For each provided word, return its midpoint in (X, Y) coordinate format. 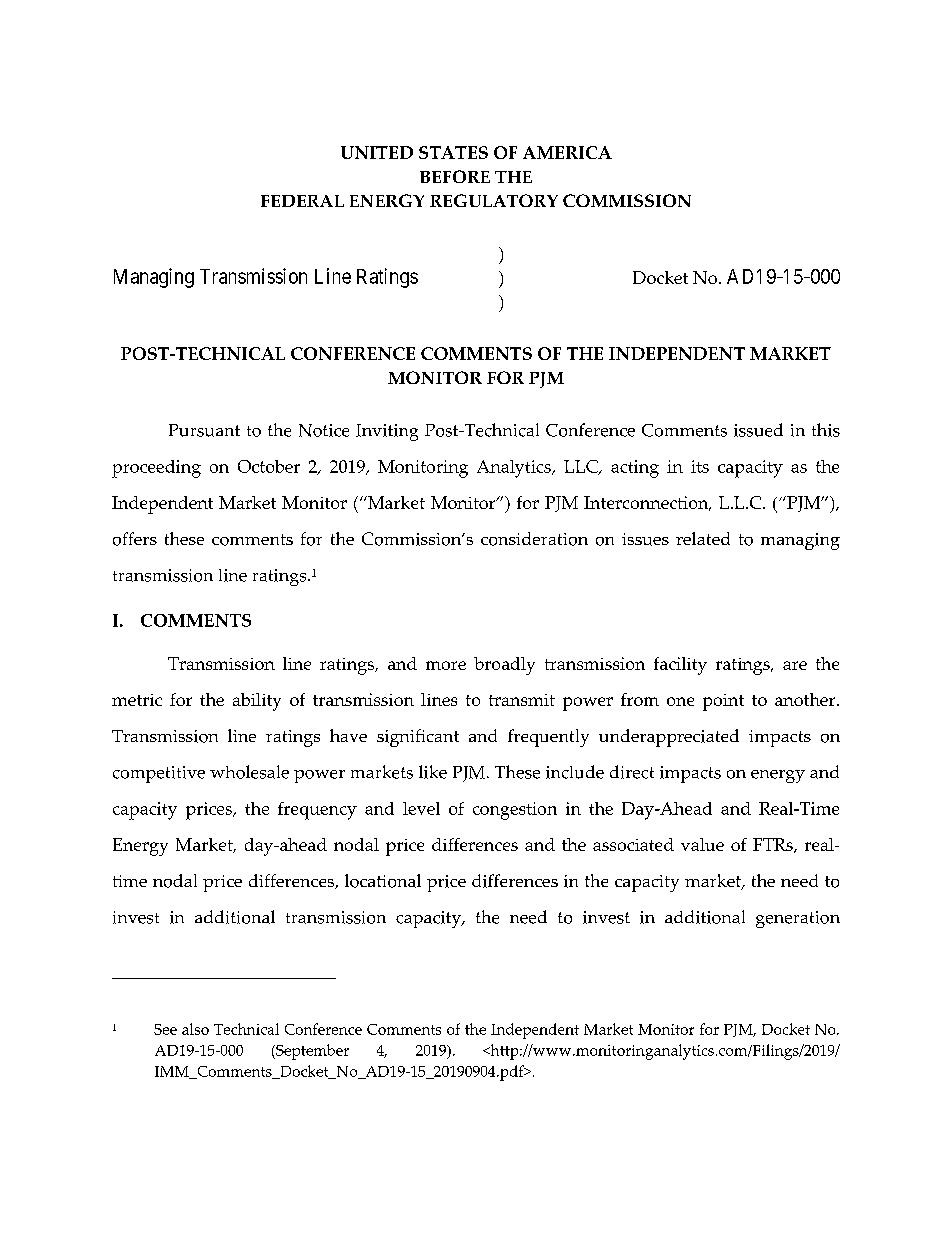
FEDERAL (302, 201)
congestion (515, 811)
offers (135, 539)
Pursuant (204, 430)
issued (758, 430)
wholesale (249, 772)
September (311, 1052)
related (703, 538)
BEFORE (455, 176)
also (195, 1029)
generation (798, 919)
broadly (504, 666)
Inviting (387, 432)
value (702, 844)
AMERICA (567, 152)
